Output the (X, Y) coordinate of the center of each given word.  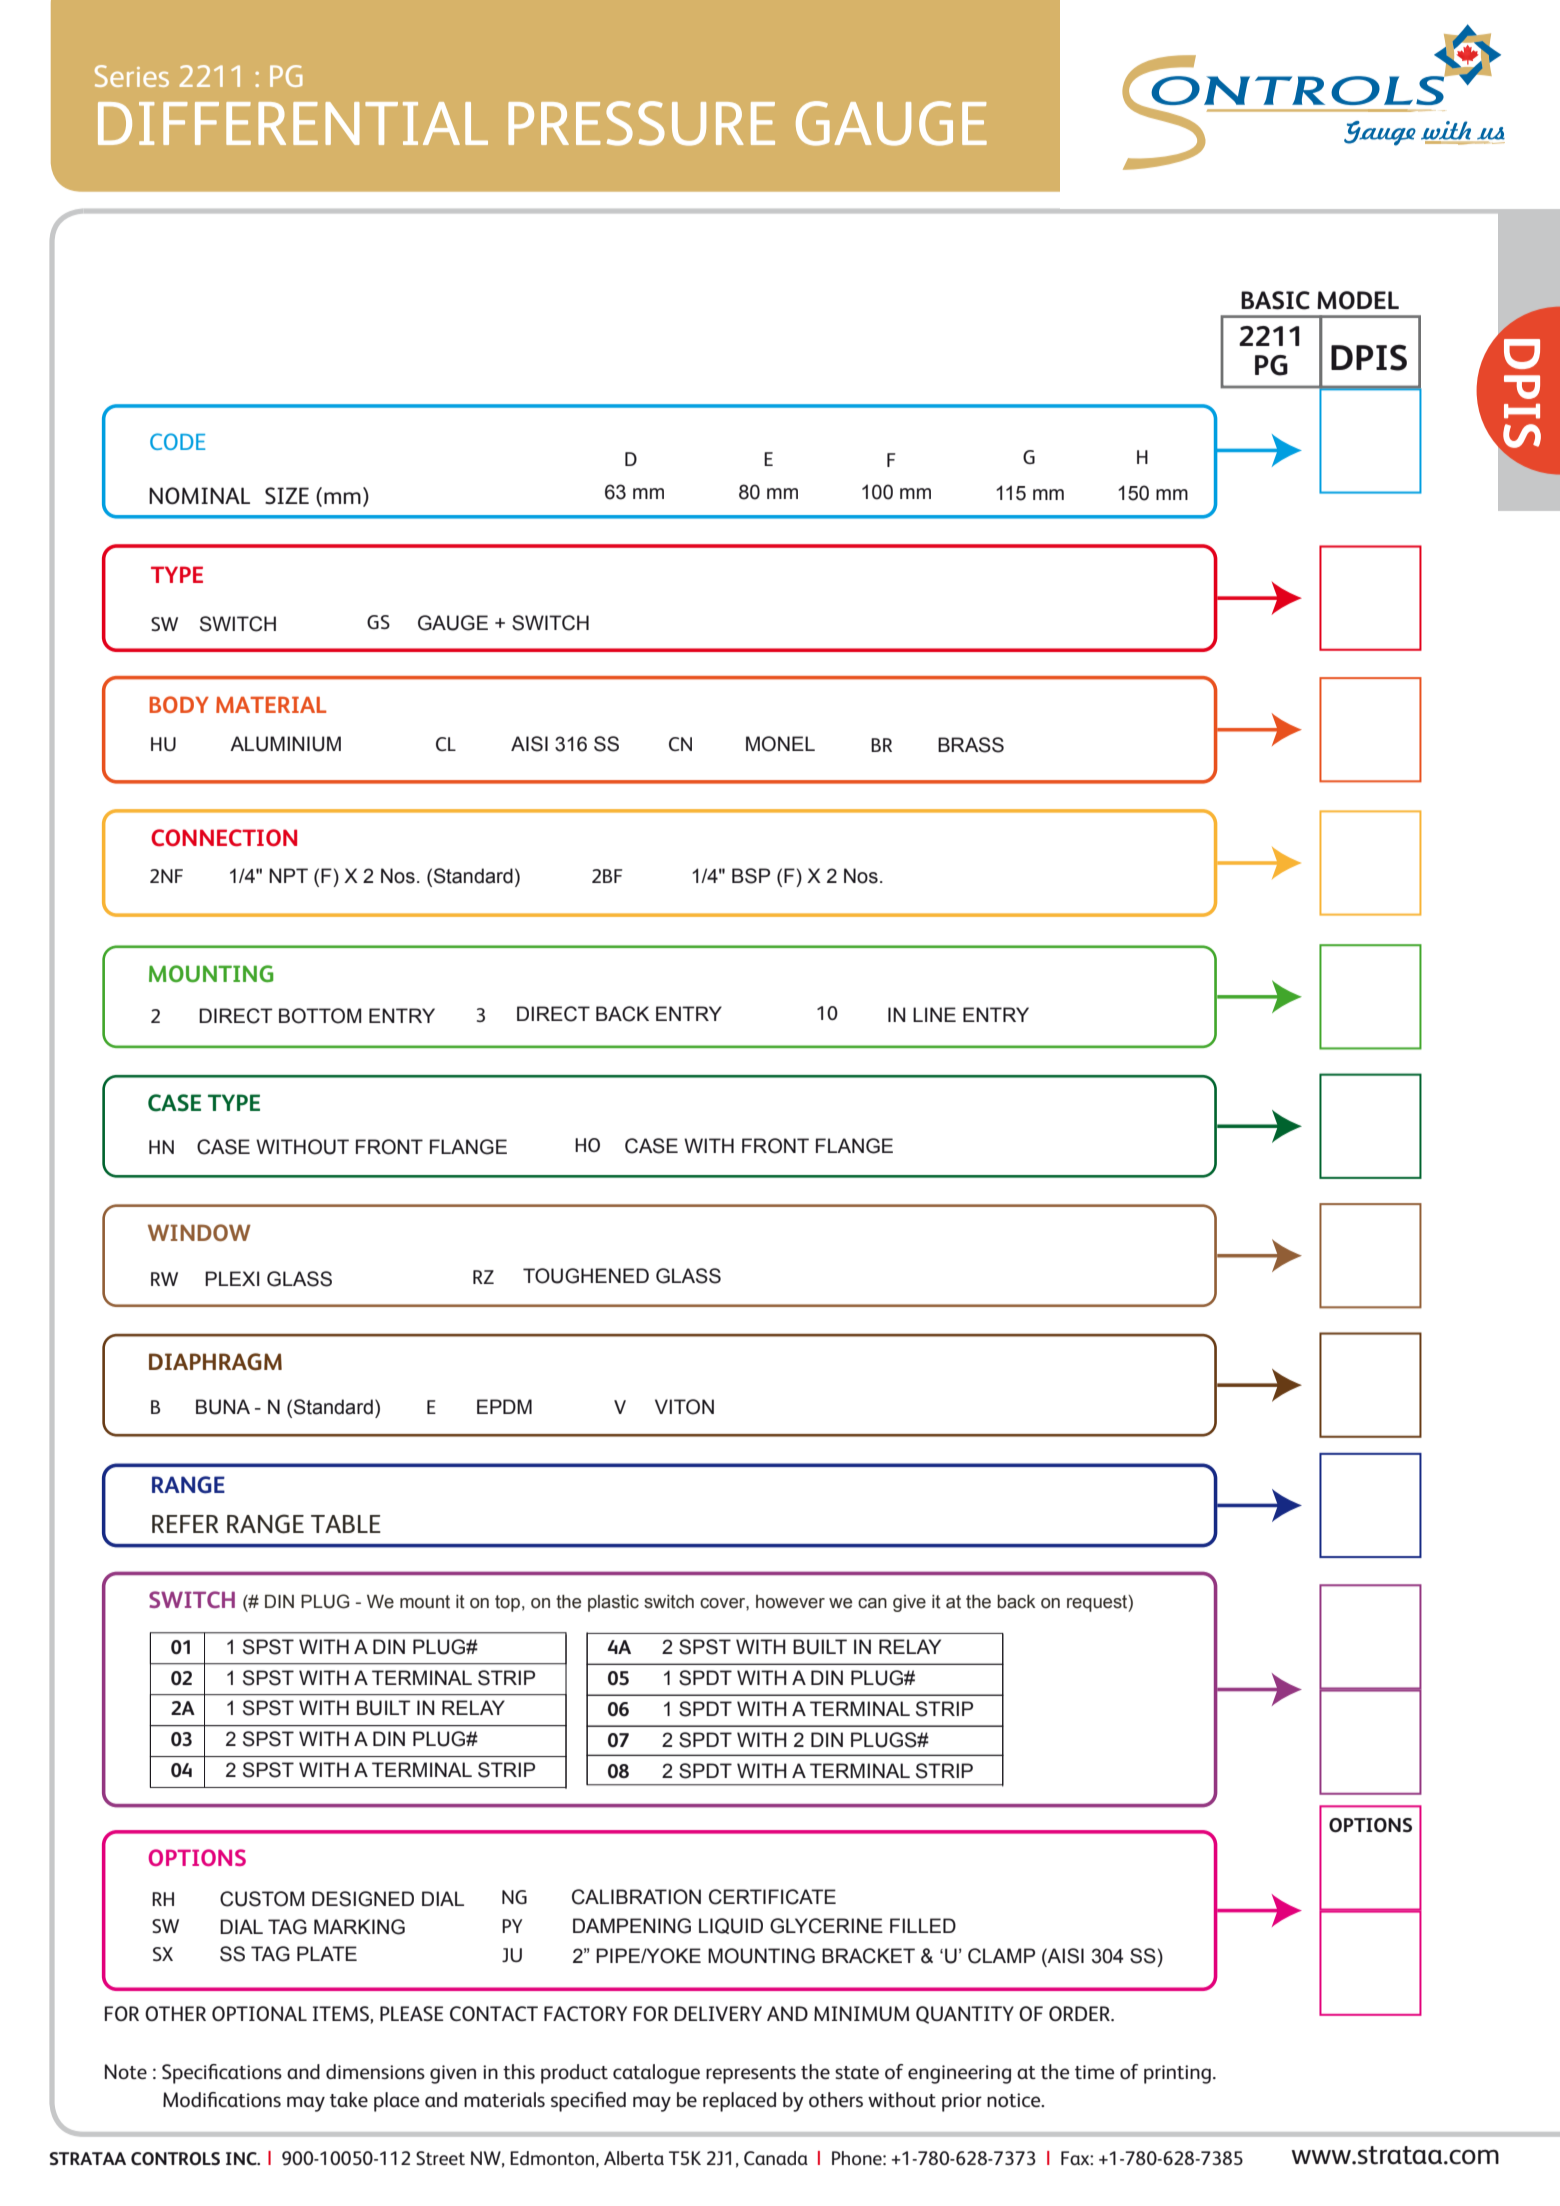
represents (751, 2075)
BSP (751, 876)
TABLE (346, 1524)
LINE (934, 1014)
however (790, 1602)
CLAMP (1001, 1956)
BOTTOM (320, 1016)
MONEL (780, 744)
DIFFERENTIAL (293, 123)
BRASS (971, 745)
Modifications (222, 2099)
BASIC (1275, 300)
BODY (179, 704)
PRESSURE (641, 123)
